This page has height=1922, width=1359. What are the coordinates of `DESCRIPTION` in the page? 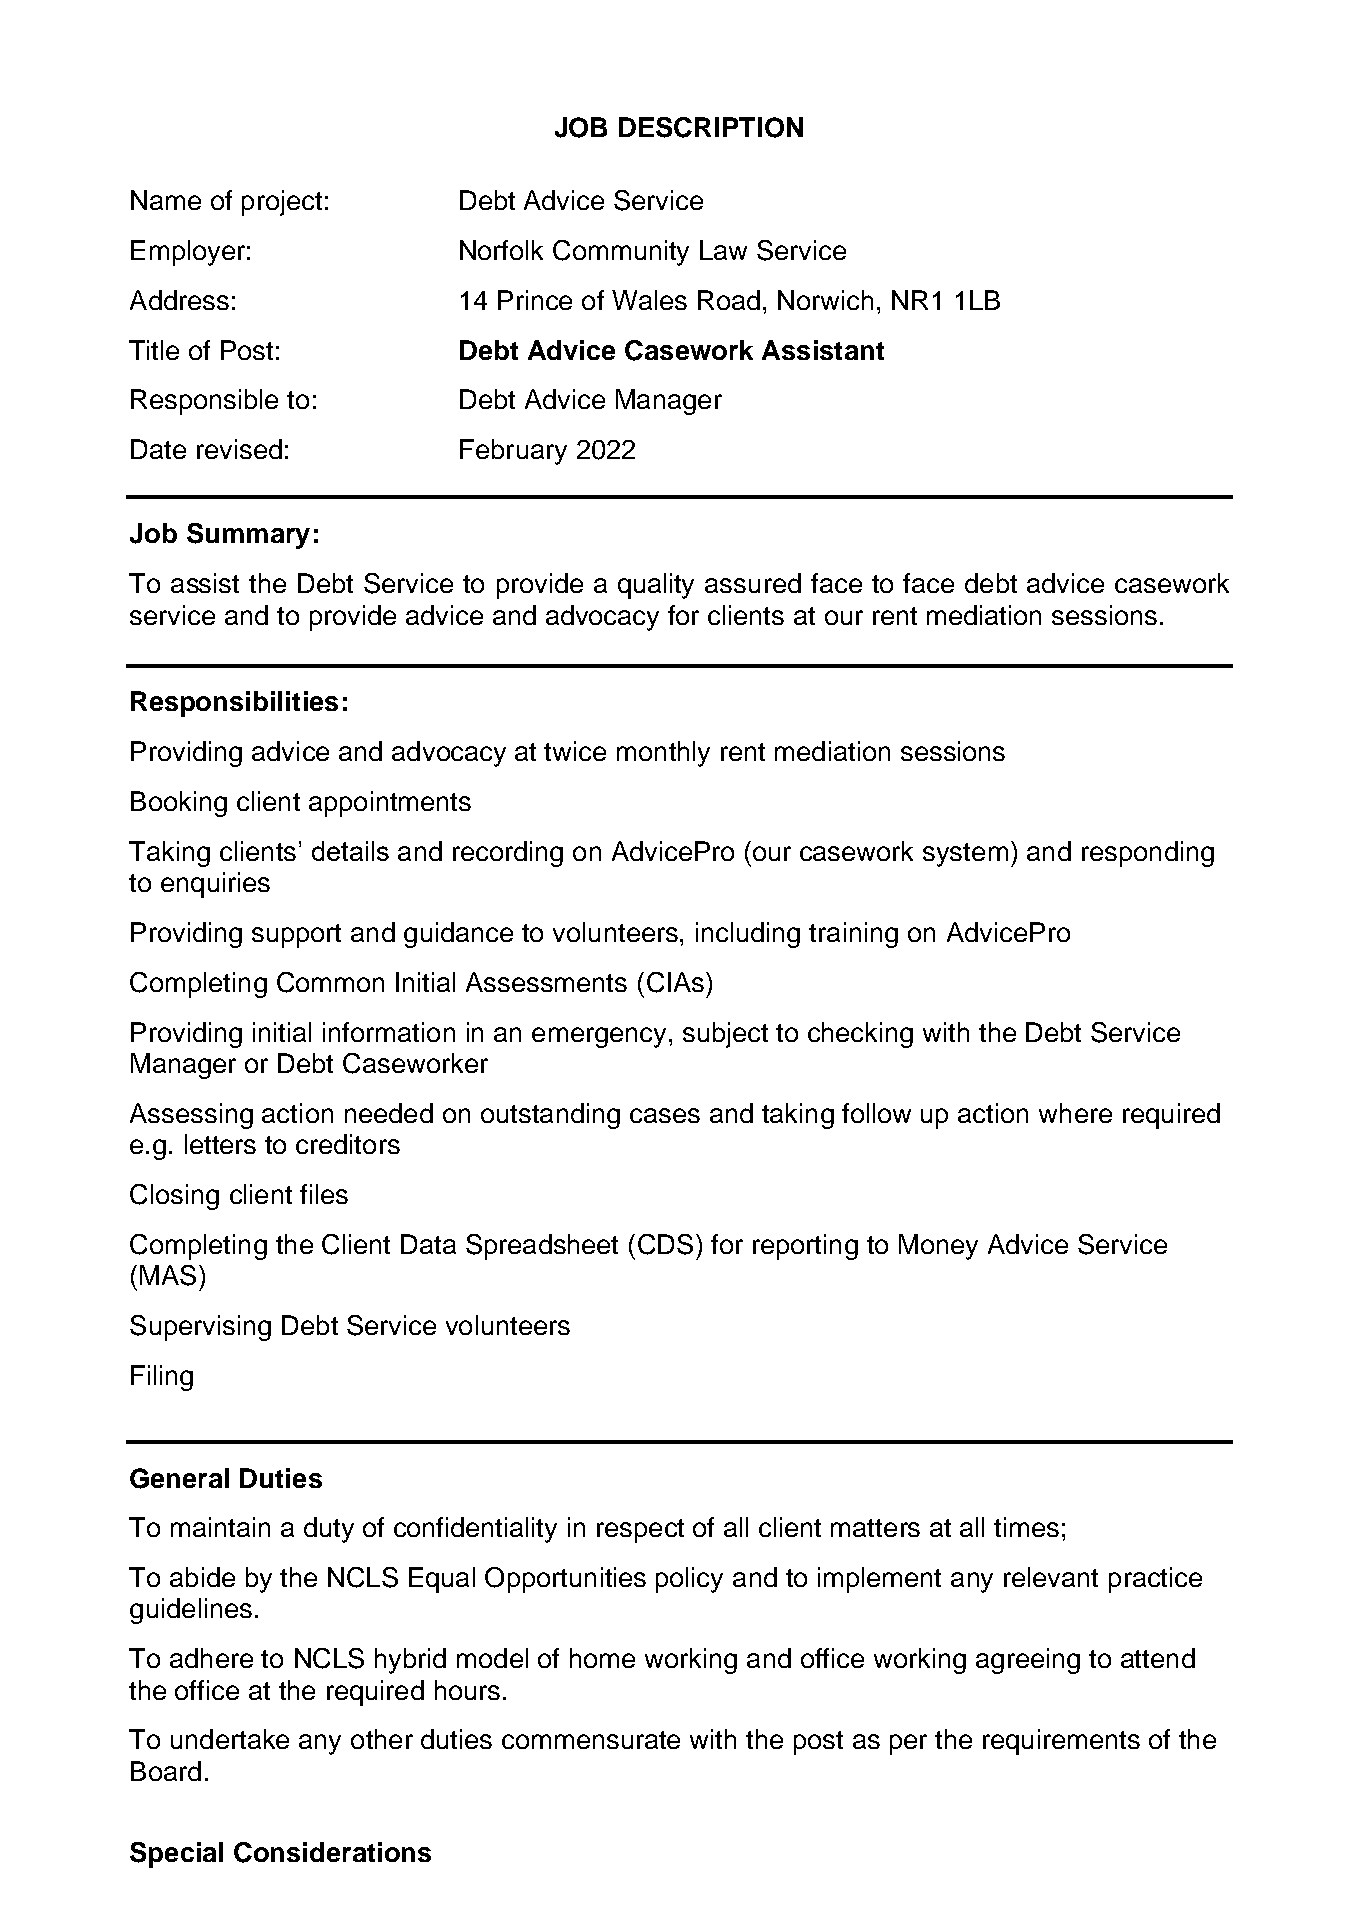 It's located at (711, 127).
